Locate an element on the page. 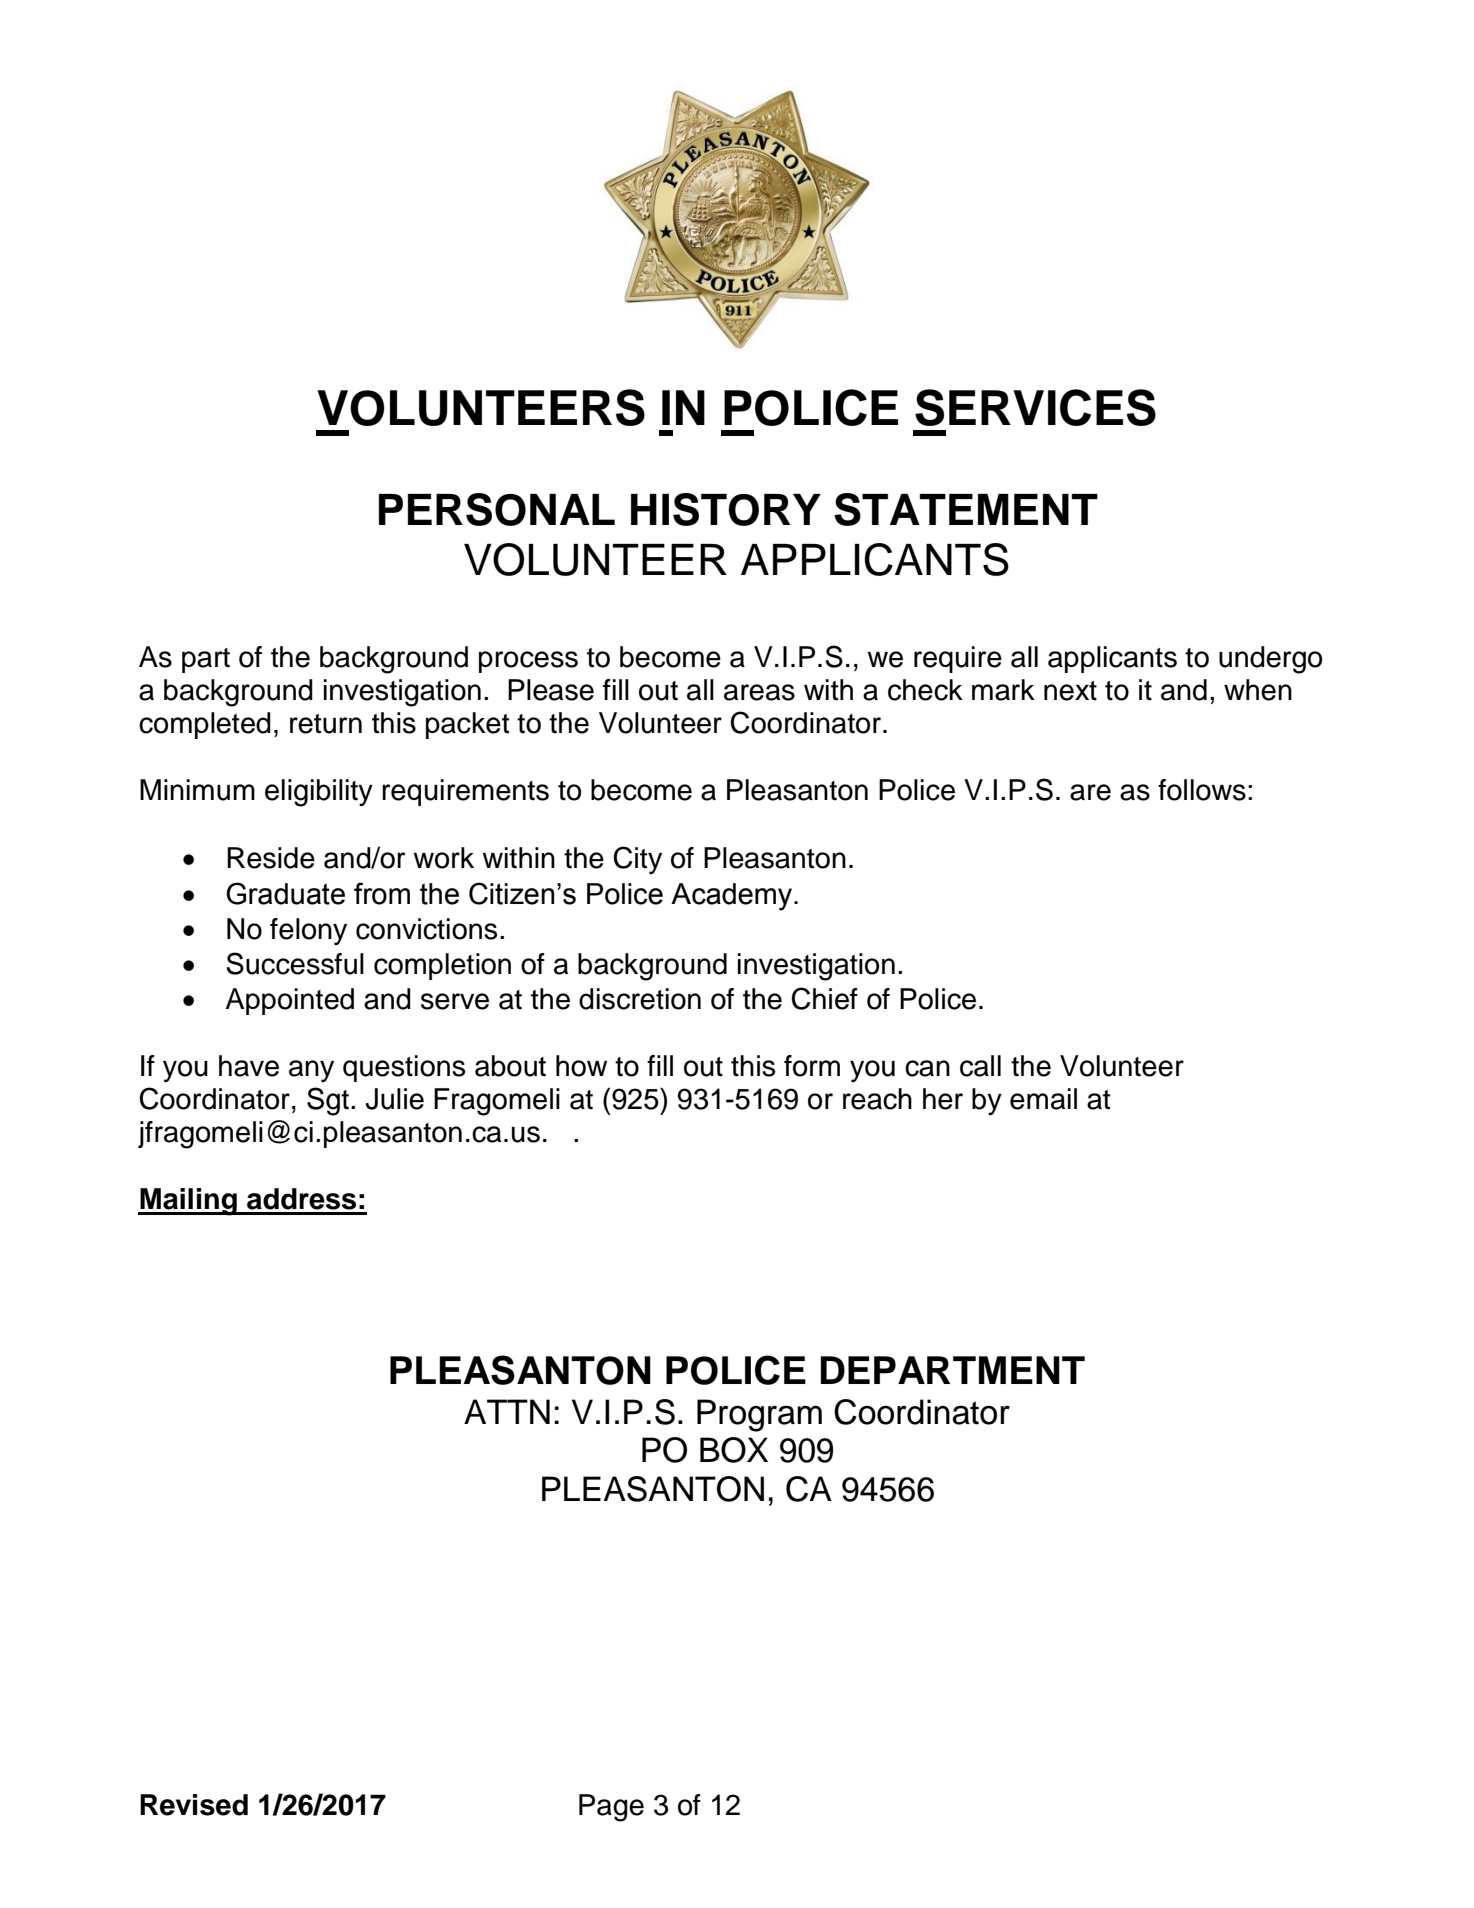 This page has height=1908, width=1474. address is located at coordinates (301, 1199).
